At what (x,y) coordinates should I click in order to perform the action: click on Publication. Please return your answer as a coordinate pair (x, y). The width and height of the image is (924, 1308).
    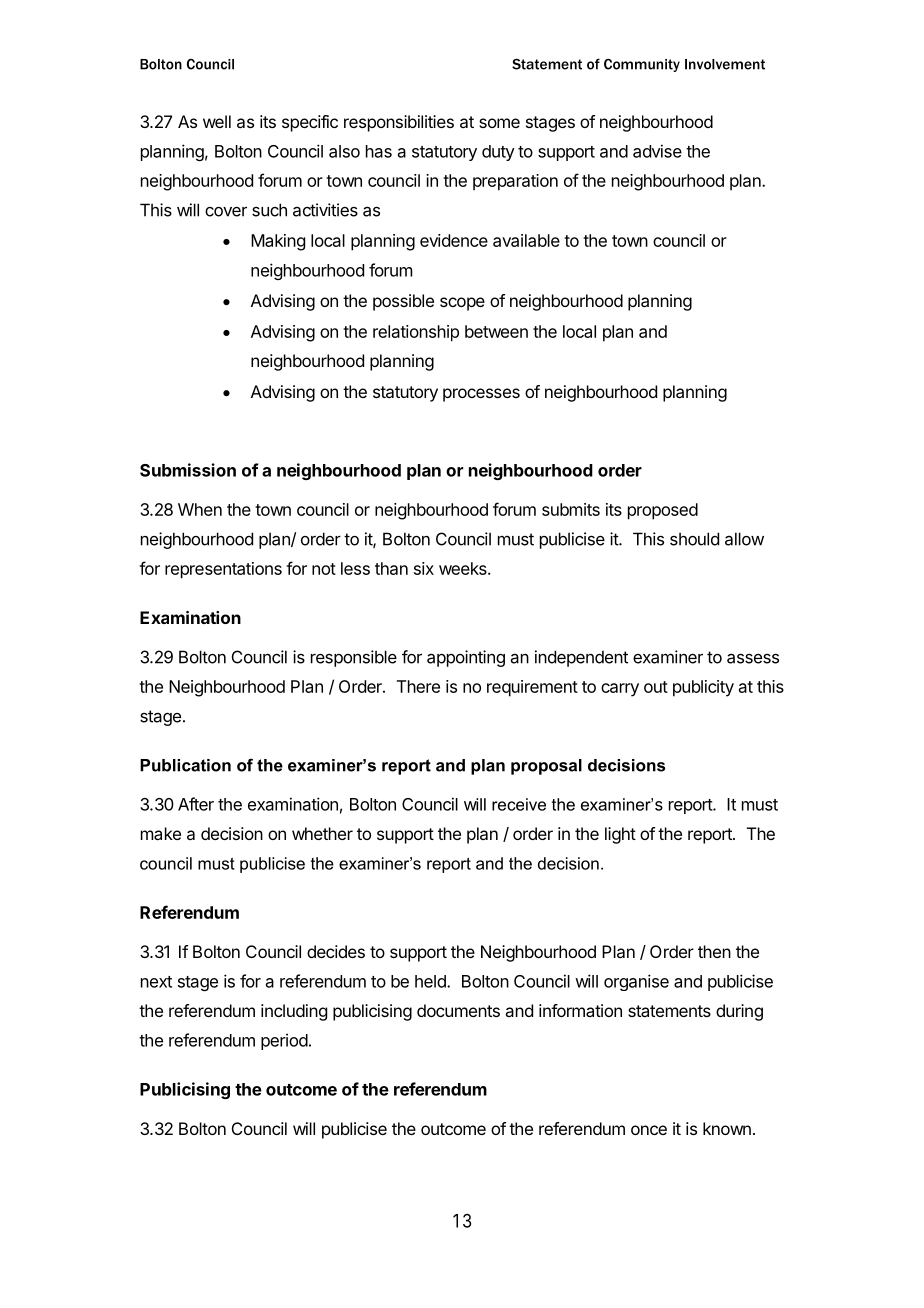
    Looking at the image, I should click on (185, 765).
